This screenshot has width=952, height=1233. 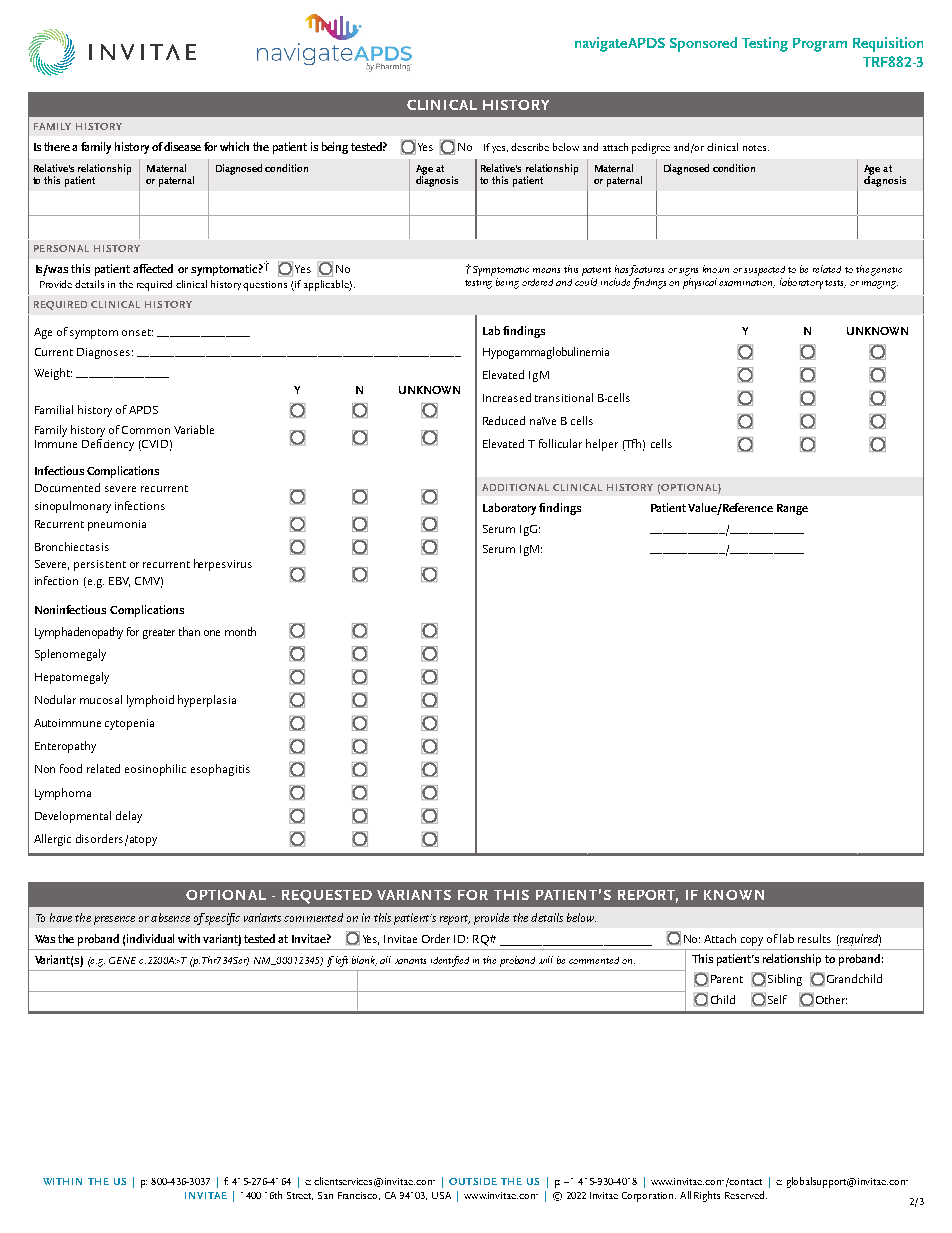 I want to click on affected, so click(x=153, y=268).
